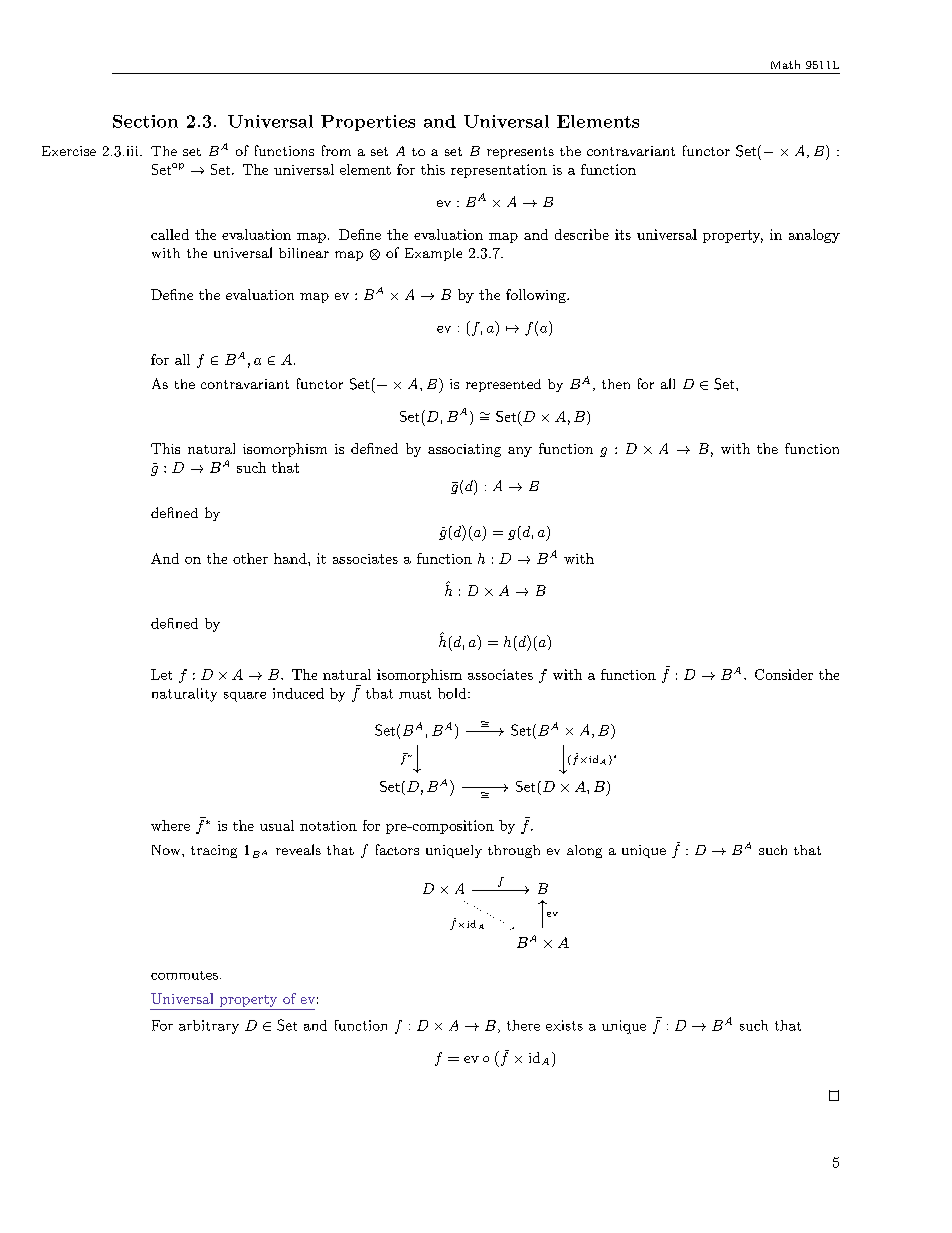 Image resolution: width=952 pixels, height=1233 pixels. I want to click on commutes, so click(184, 975).
